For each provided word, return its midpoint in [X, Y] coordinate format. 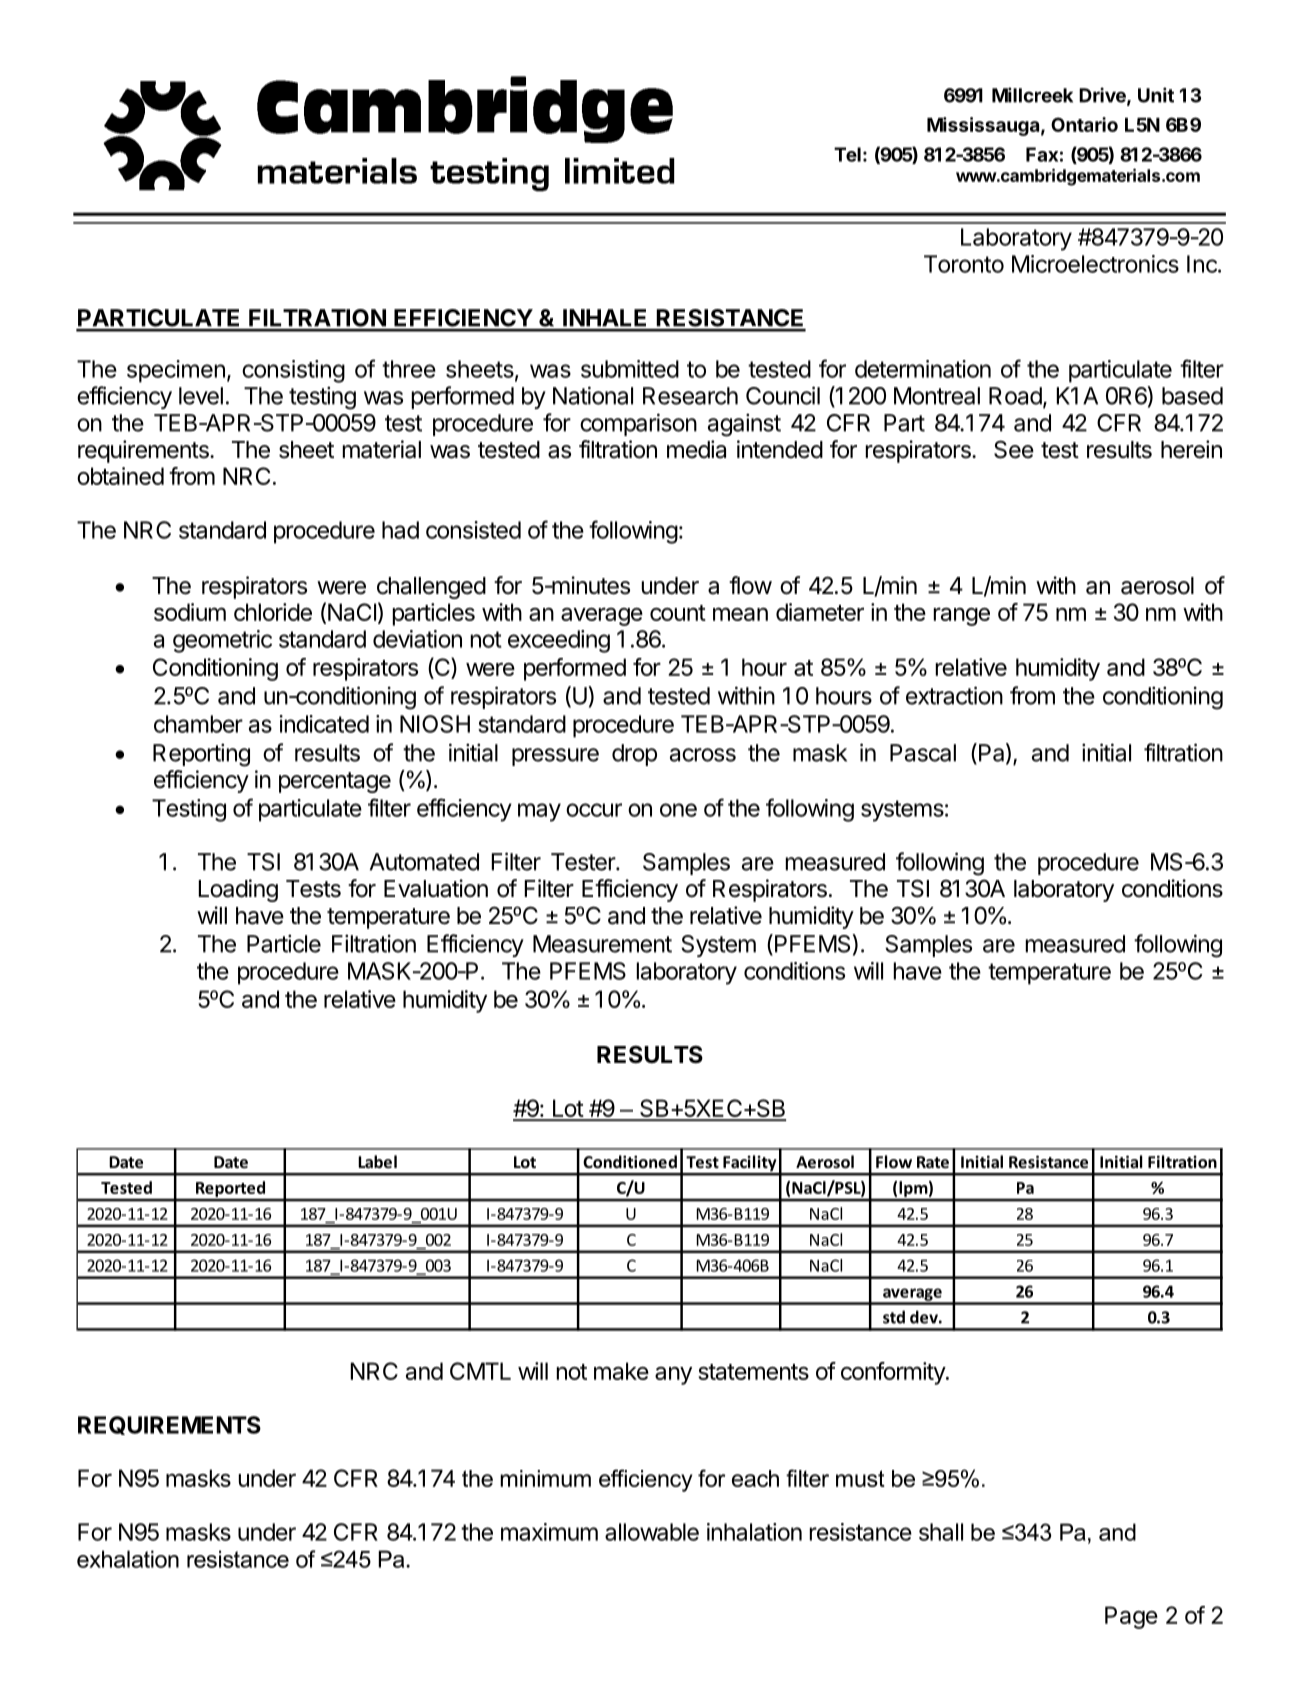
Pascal [923, 753]
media [696, 449]
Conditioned [630, 1161]
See [1014, 449]
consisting [293, 371]
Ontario [1084, 124]
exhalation [128, 1559]
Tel [847, 154]
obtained [120, 476]
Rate [933, 1162]
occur [594, 810]
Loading [238, 890]
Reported [231, 1190]
